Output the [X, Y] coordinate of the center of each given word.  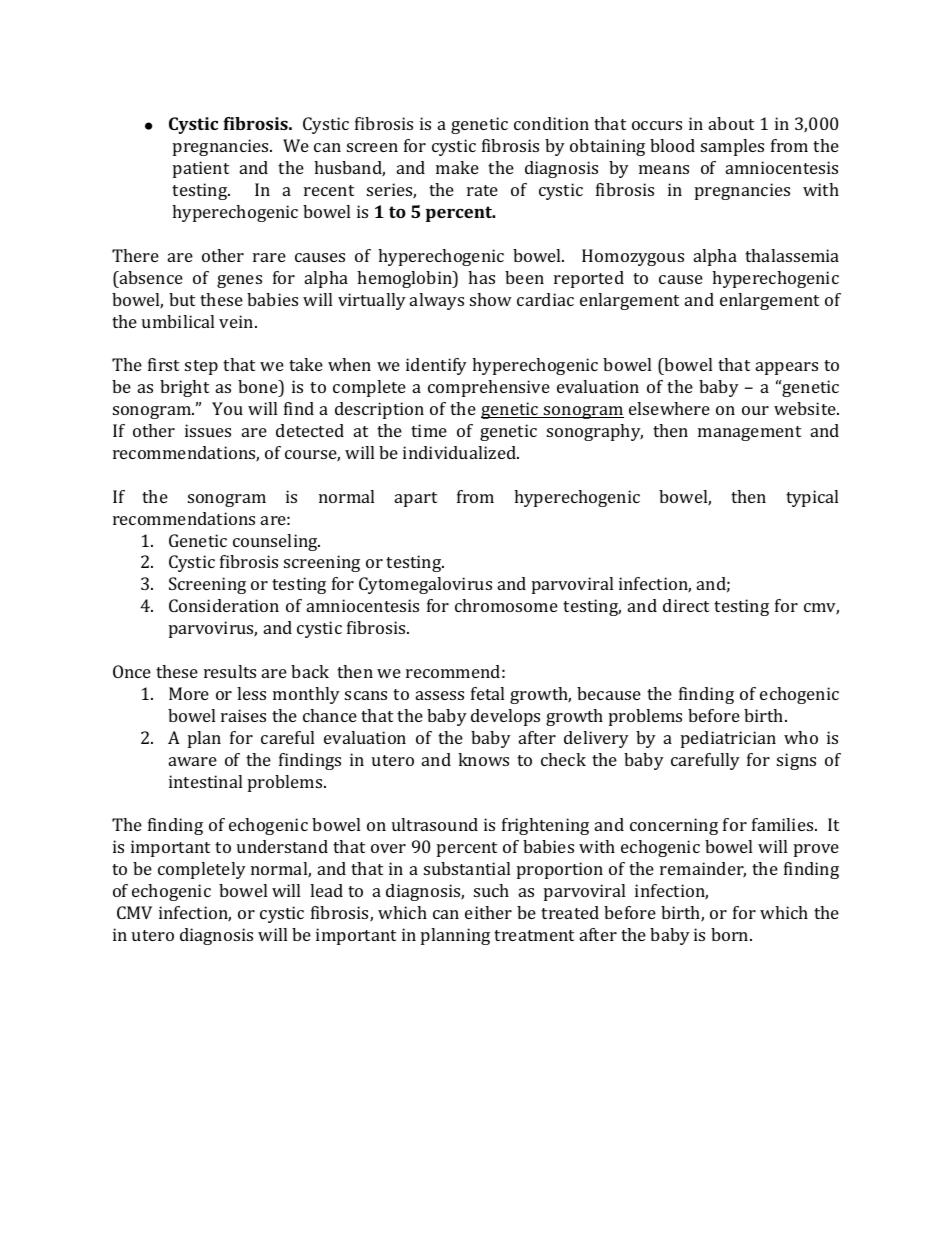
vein [237, 321]
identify [436, 366]
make [457, 167]
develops [505, 717]
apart [416, 499]
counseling [276, 542]
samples [732, 147]
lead [326, 890]
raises [243, 715]
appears [787, 368]
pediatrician [728, 739]
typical [812, 498]
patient [201, 169]
